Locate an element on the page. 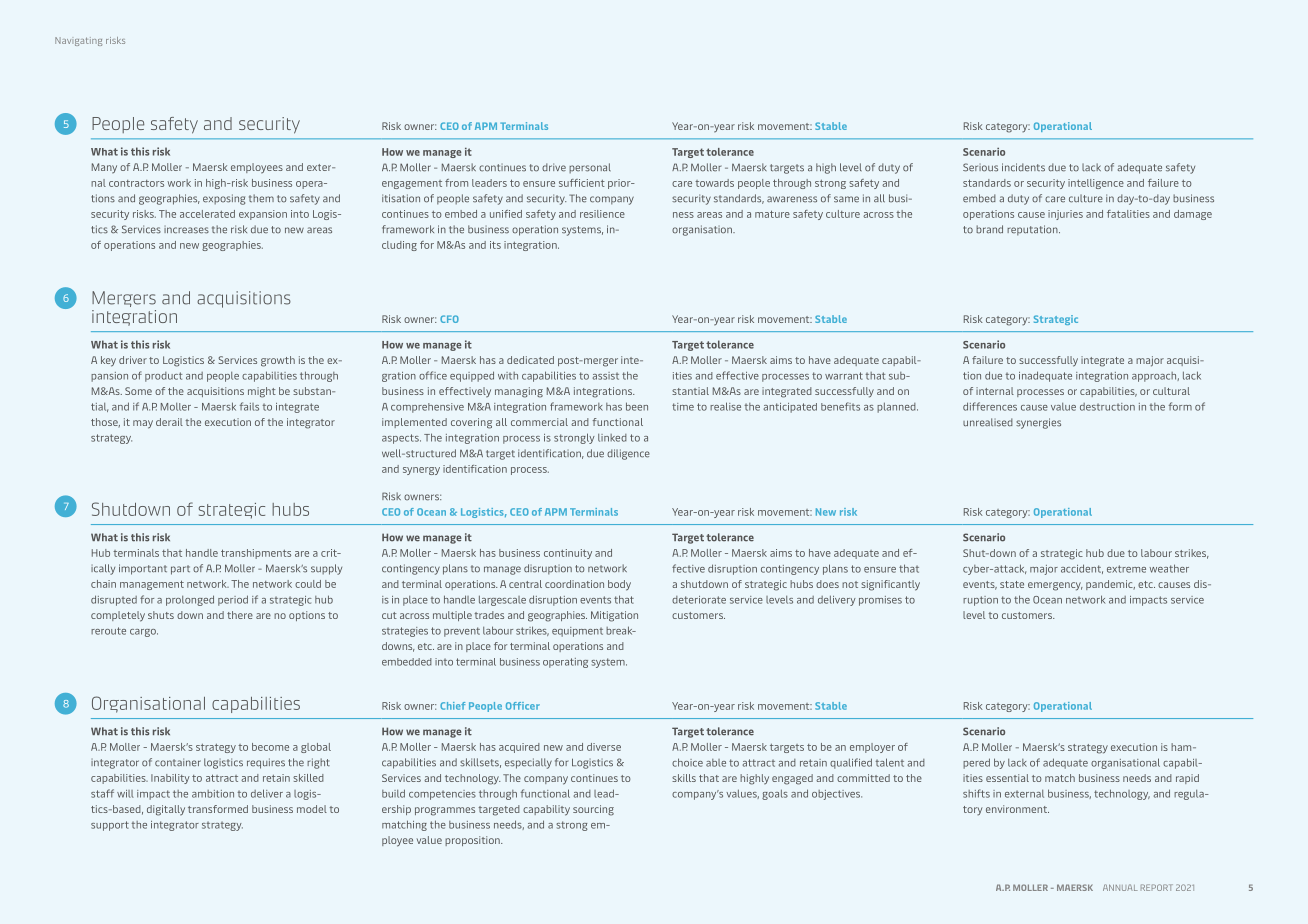 This document has height=924, width=1308. ANNUAL is located at coordinates (1120, 887).
